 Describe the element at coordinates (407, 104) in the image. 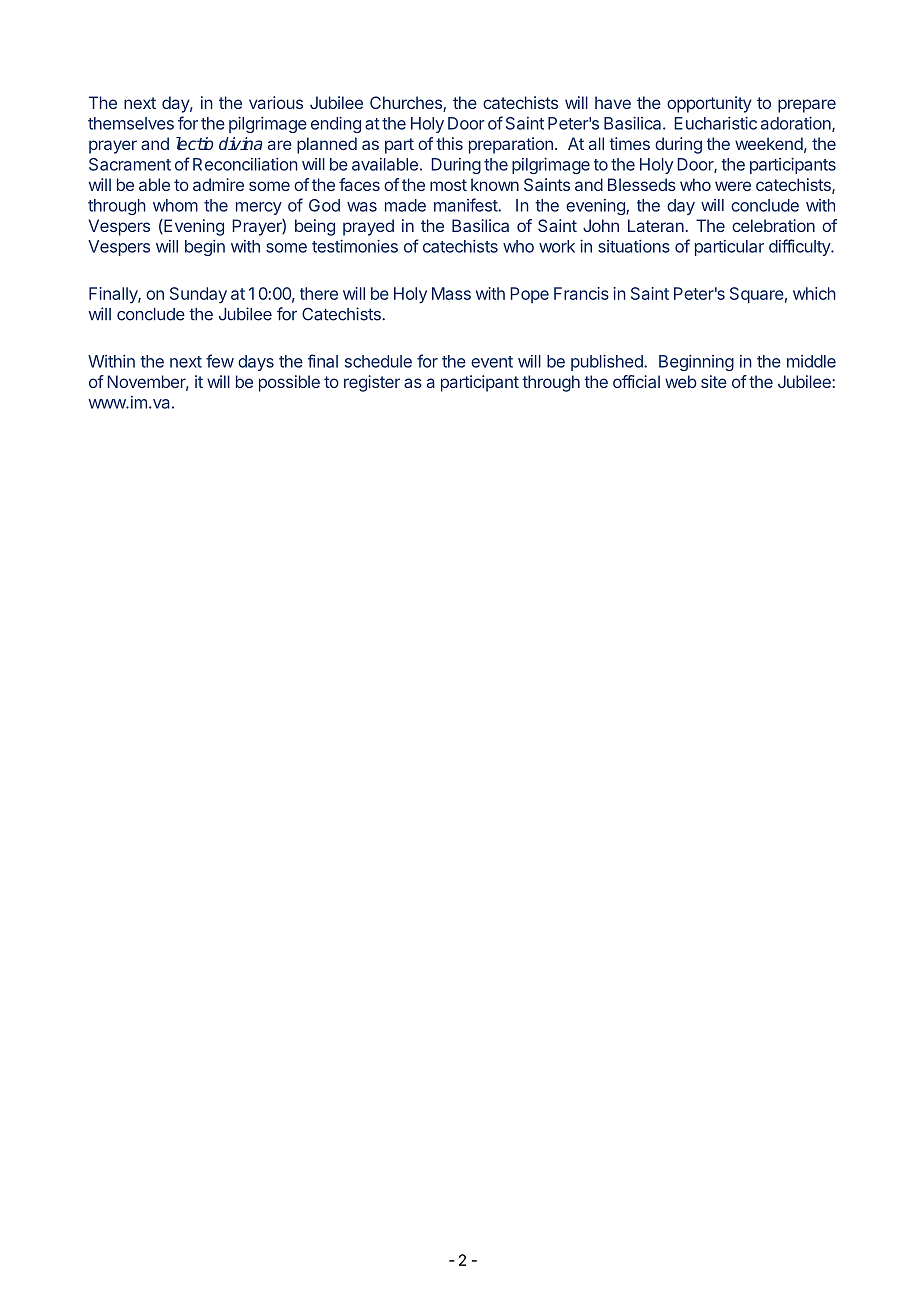

I see `Churches` at that location.
